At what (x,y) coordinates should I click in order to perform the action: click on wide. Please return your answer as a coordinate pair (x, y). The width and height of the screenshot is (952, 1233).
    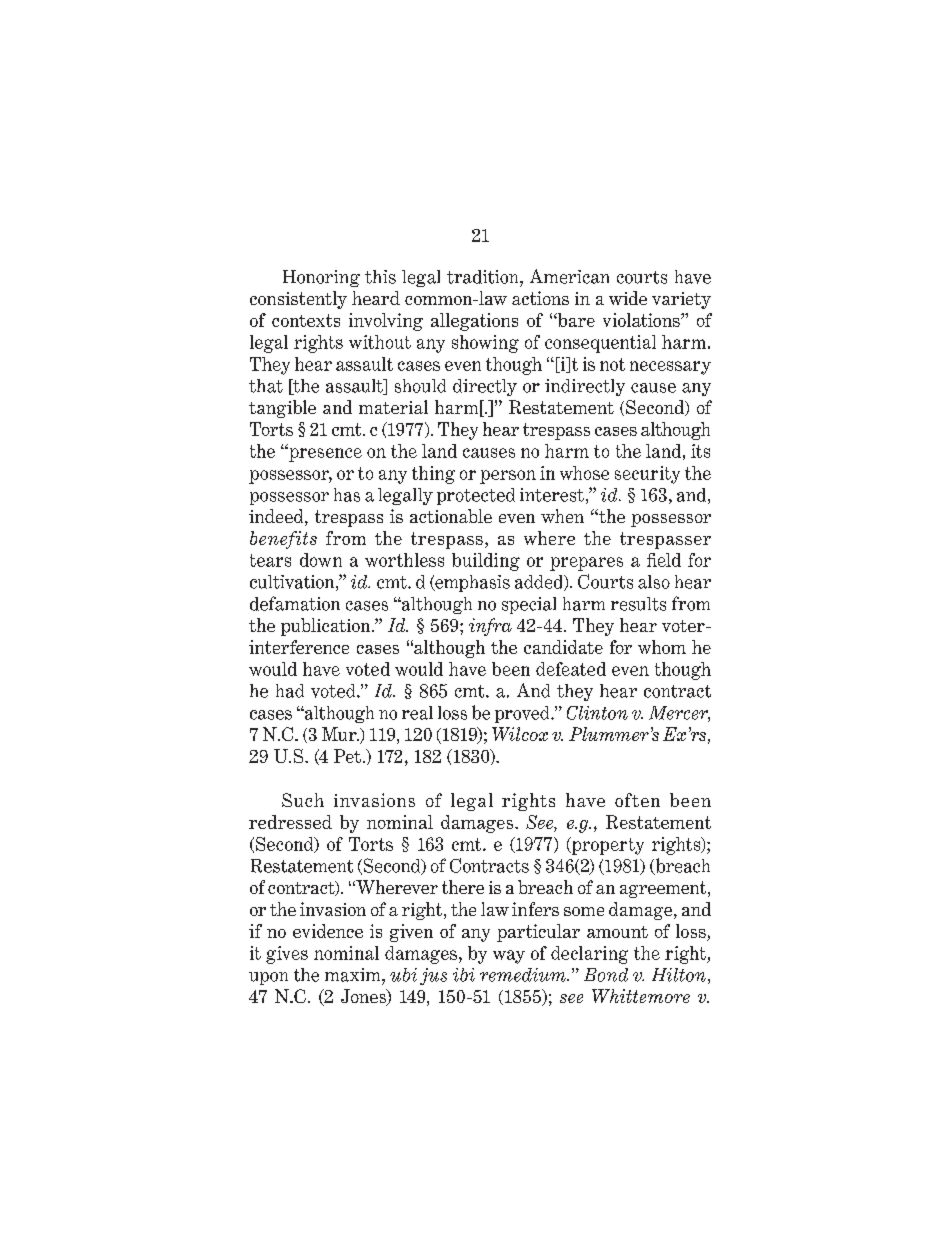
    Looking at the image, I should click on (628, 298).
